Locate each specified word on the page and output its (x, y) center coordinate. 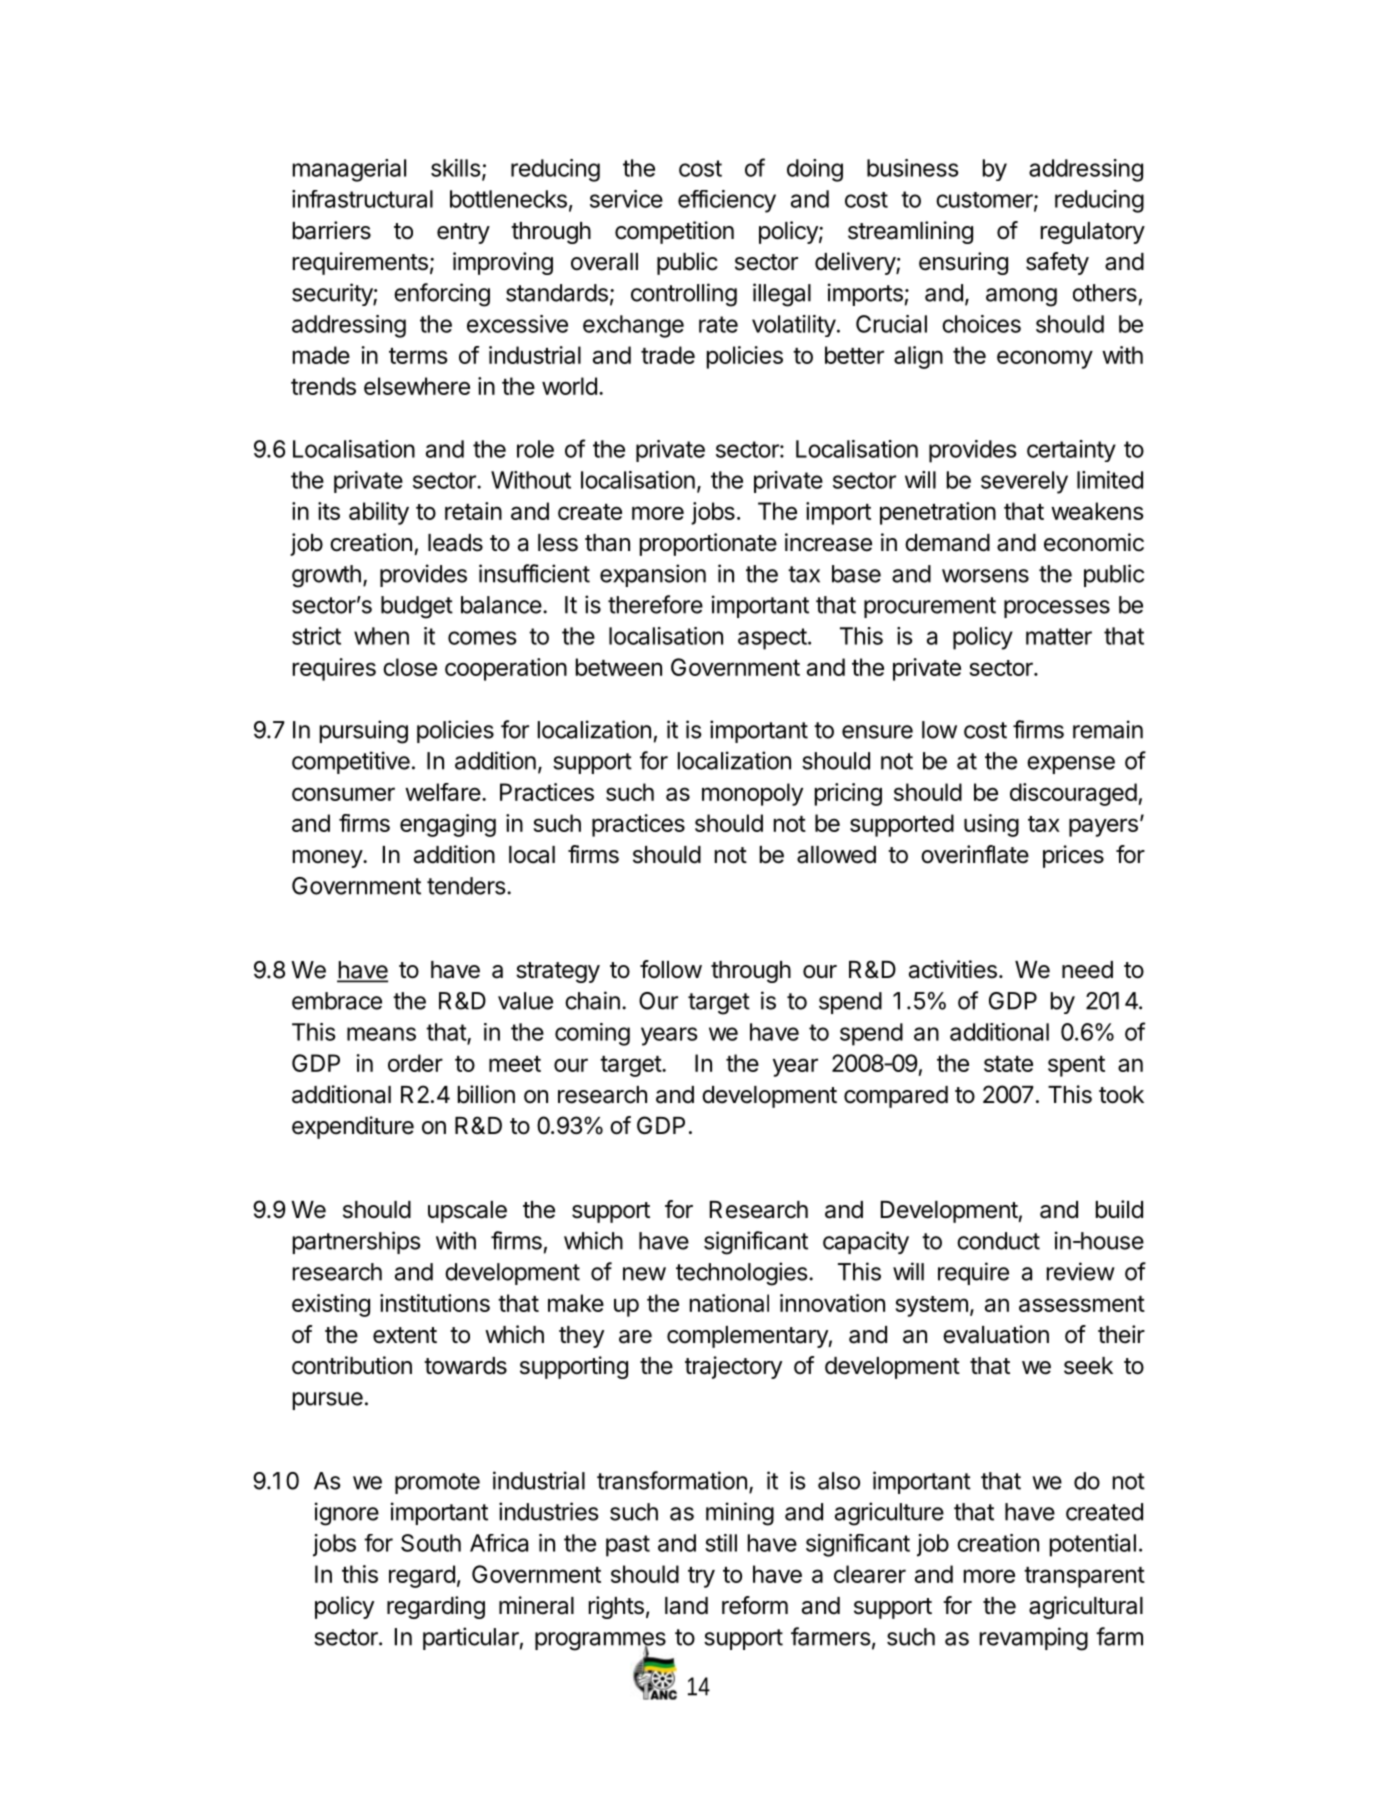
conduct (998, 1241)
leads (455, 543)
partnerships (357, 1242)
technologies (742, 1274)
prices (1073, 856)
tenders (466, 886)
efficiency (727, 201)
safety (1057, 263)
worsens (985, 576)
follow (671, 969)
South (431, 1543)
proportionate (708, 544)
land (686, 1606)
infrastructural (362, 199)
